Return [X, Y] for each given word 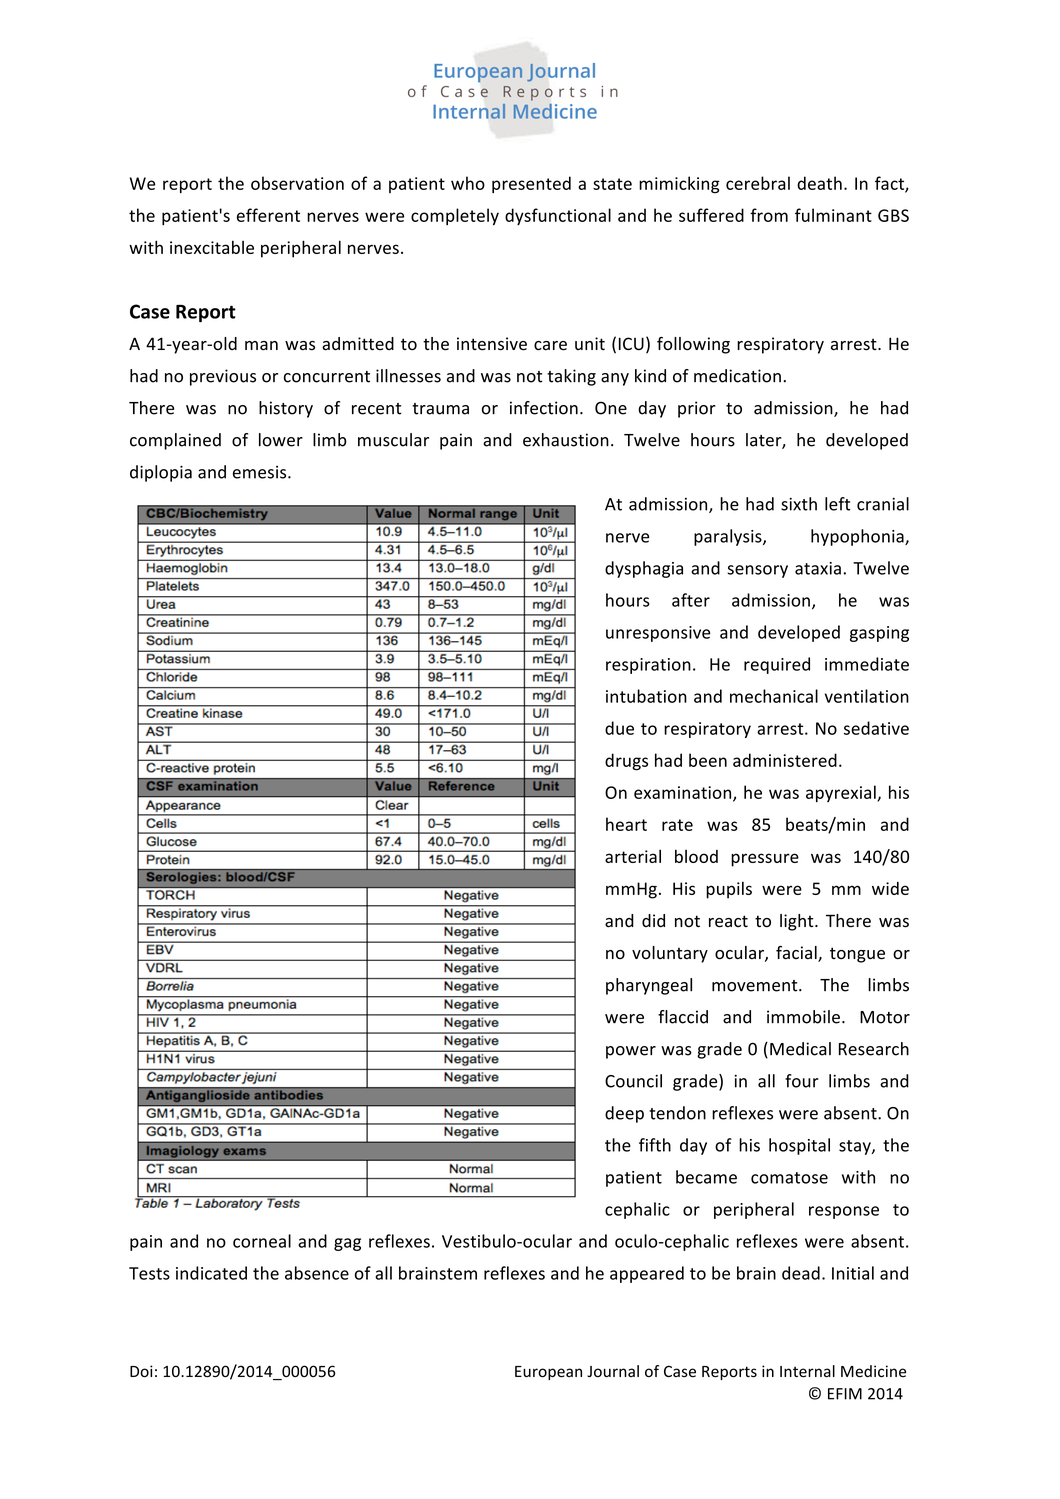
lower [281, 440]
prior [697, 409]
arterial [633, 856]
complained [175, 441]
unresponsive [658, 634]
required [777, 665]
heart [626, 824]
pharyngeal [649, 986]
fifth [655, 1145]
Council [633, 1081]
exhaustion [566, 440]
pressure [765, 860]
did [653, 921]
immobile [803, 1017]
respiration [648, 666]
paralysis [729, 537]
